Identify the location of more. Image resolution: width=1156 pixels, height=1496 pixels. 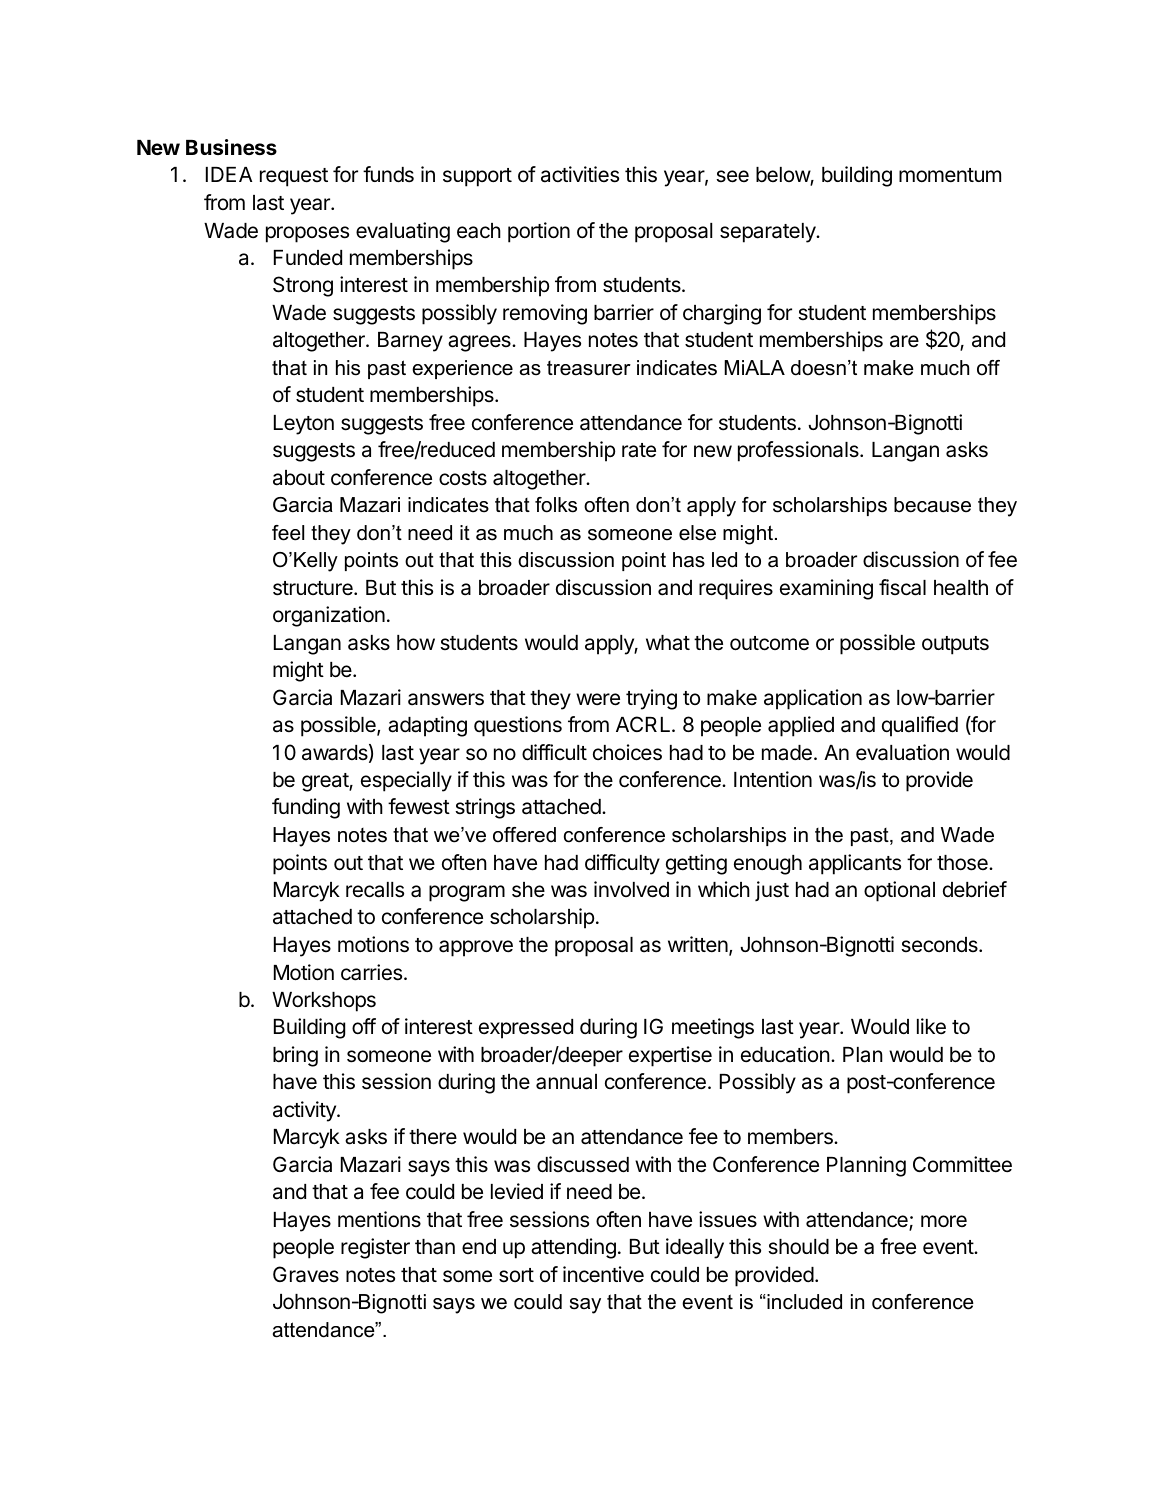
(944, 1221).
